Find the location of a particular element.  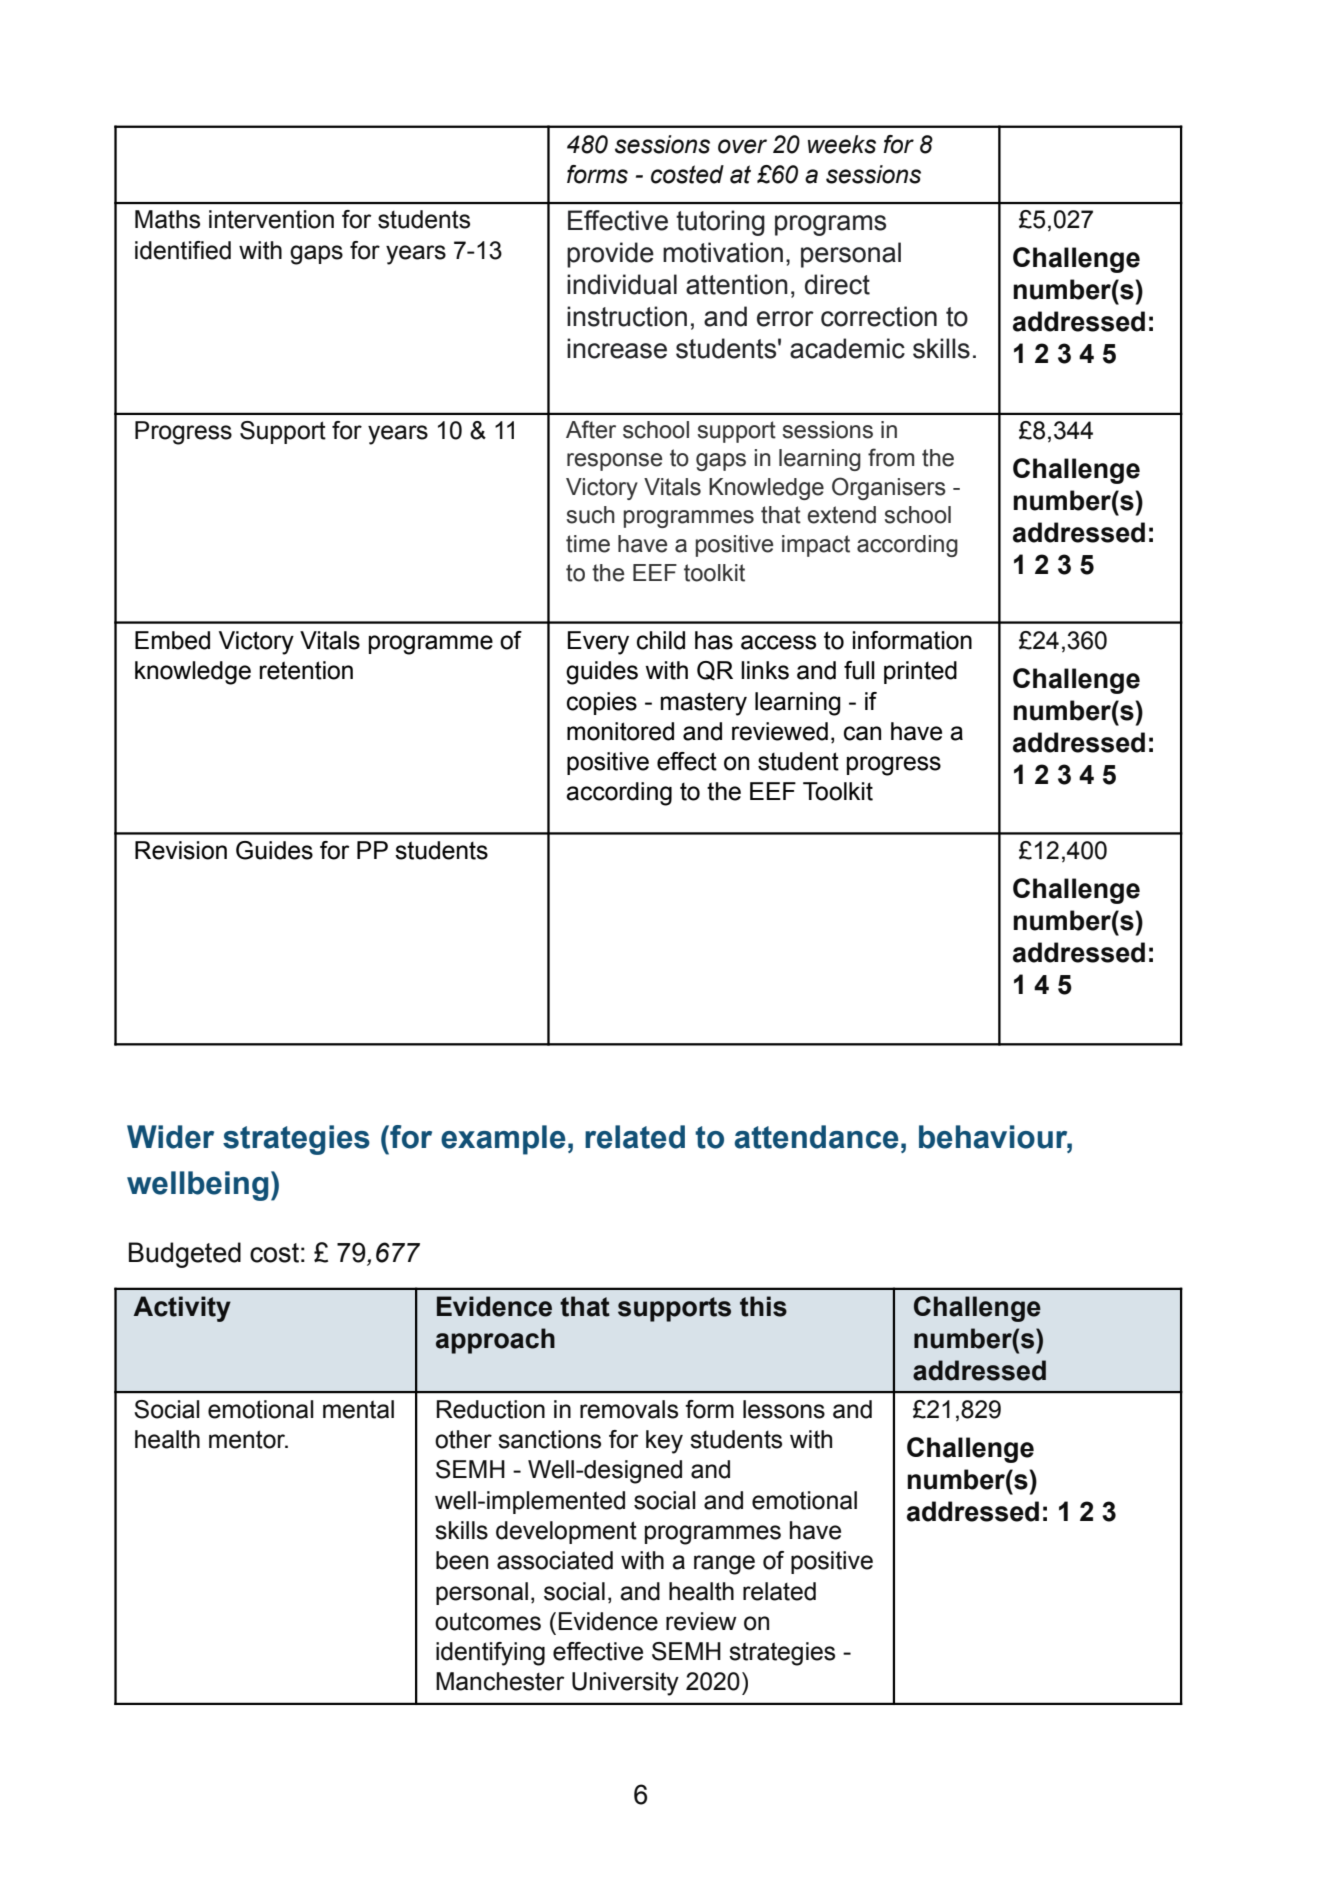

Revision is located at coordinates (181, 850).
